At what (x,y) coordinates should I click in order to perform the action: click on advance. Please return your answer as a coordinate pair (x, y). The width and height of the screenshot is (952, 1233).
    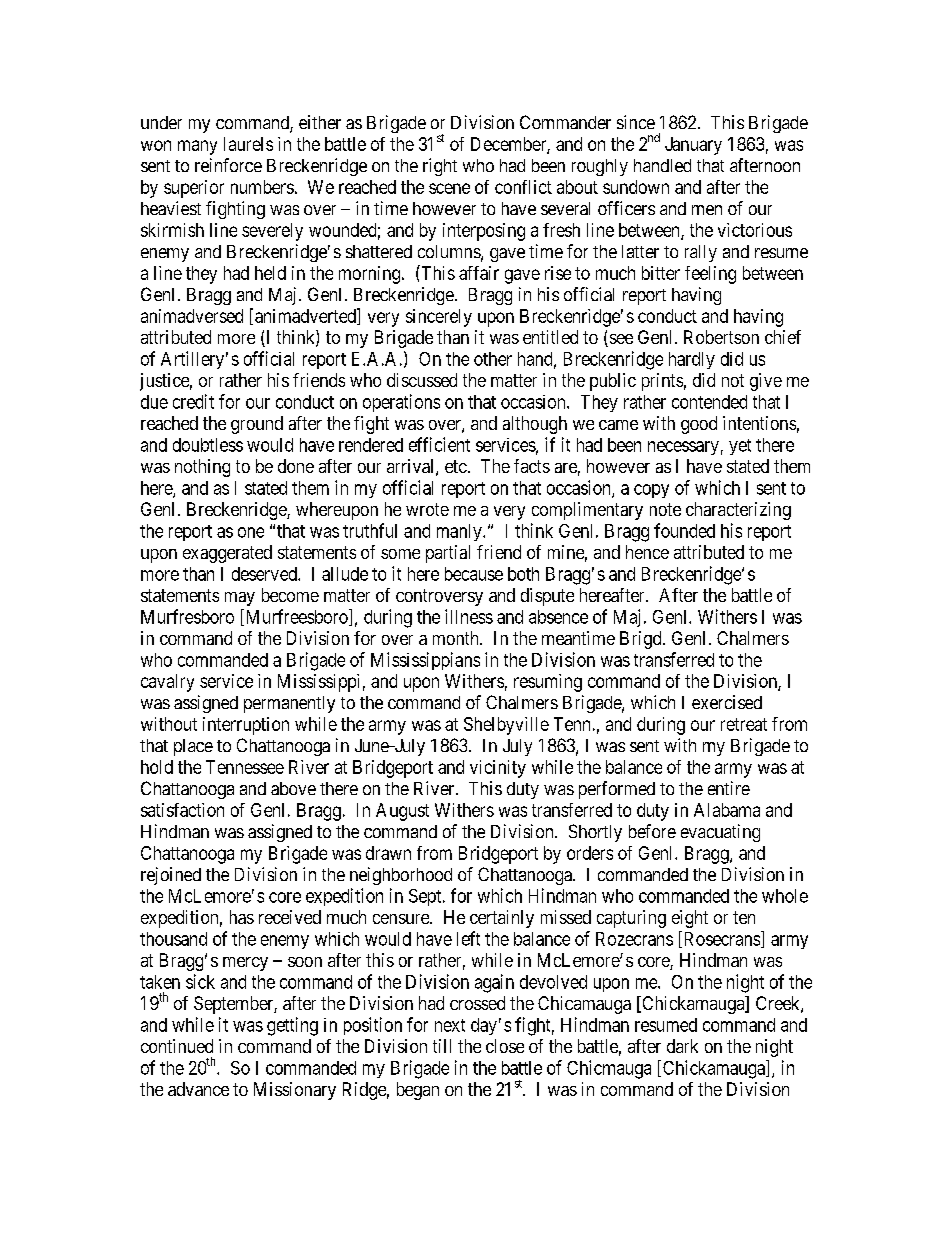
    Looking at the image, I should click on (198, 1089).
